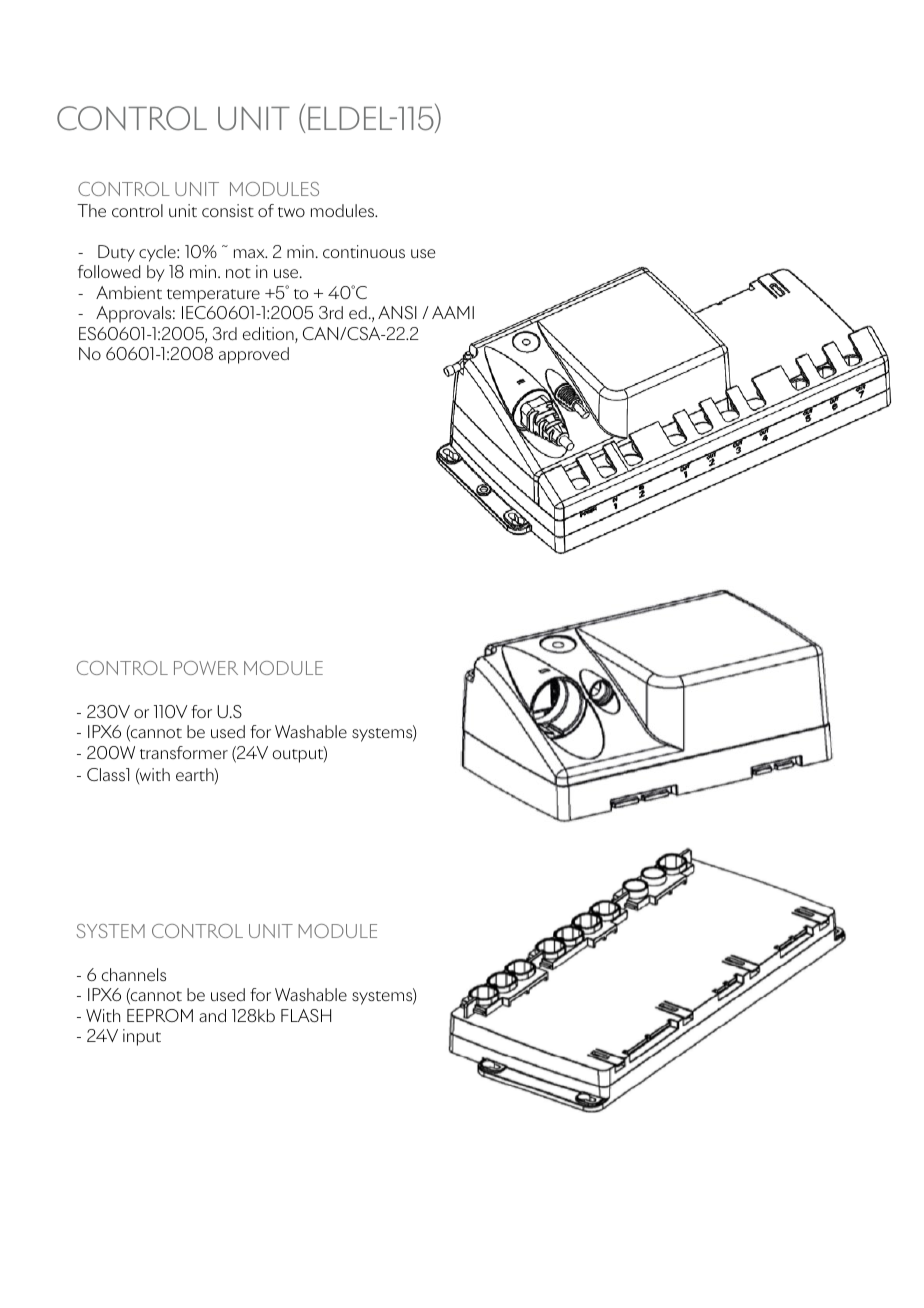 The image size is (924, 1308). What do you see at coordinates (306, 1015) in the screenshot?
I see `FLASH` at bounding box center [306, 1015].
